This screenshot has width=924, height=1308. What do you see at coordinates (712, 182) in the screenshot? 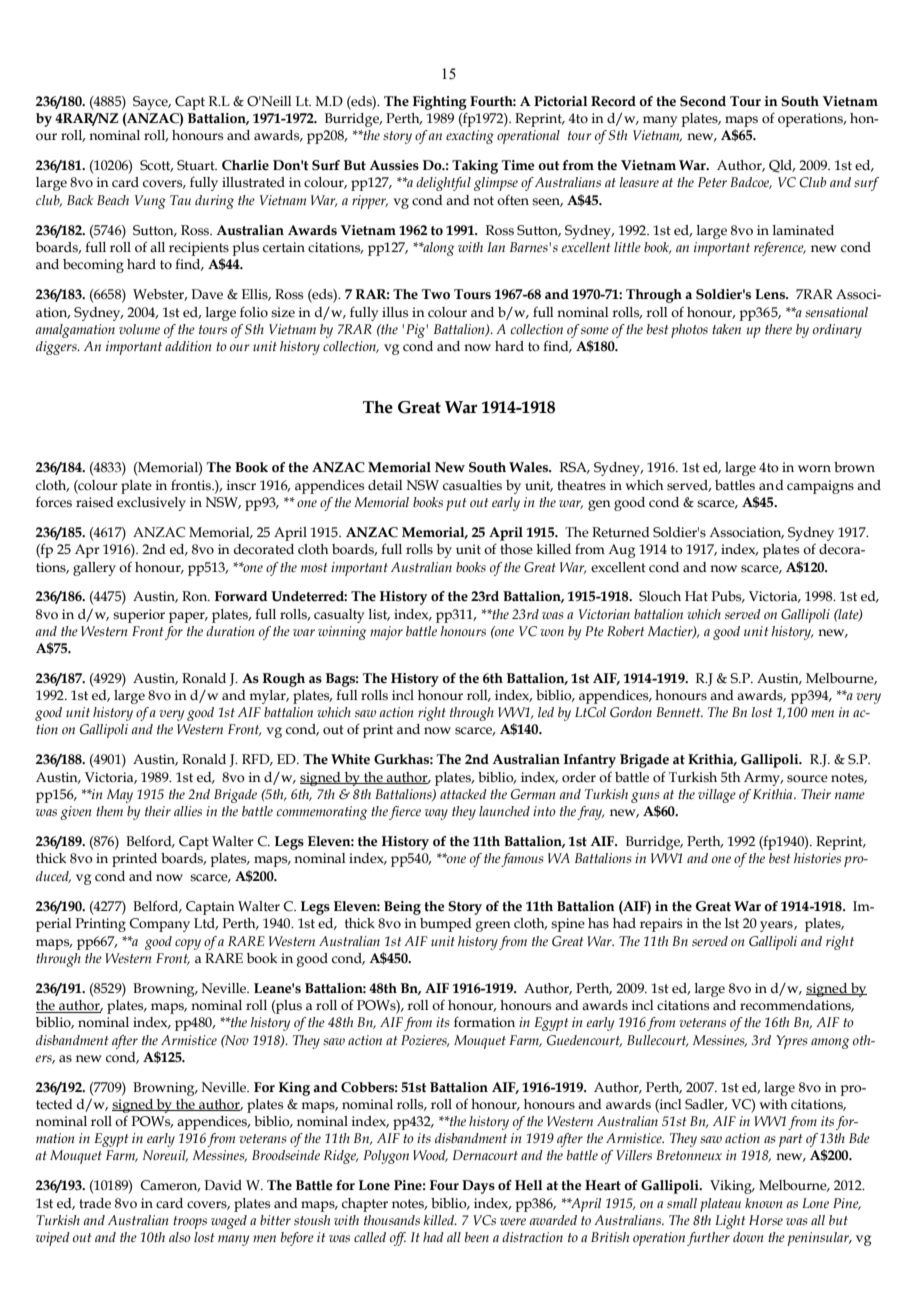
I see `Peter` at bounding box center [712, 182].
